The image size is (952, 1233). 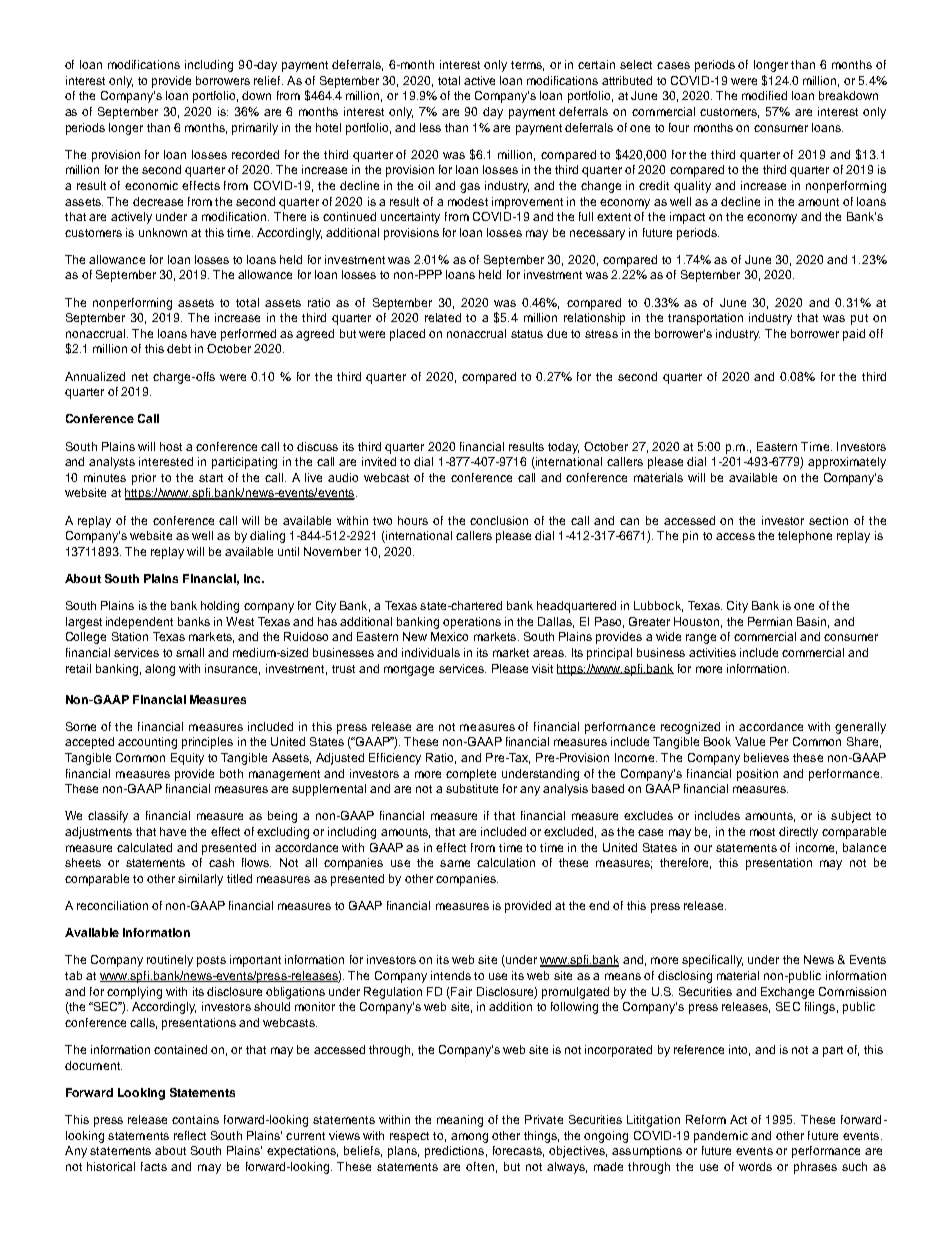 I want to click on less, so click(x=430, y=127).
